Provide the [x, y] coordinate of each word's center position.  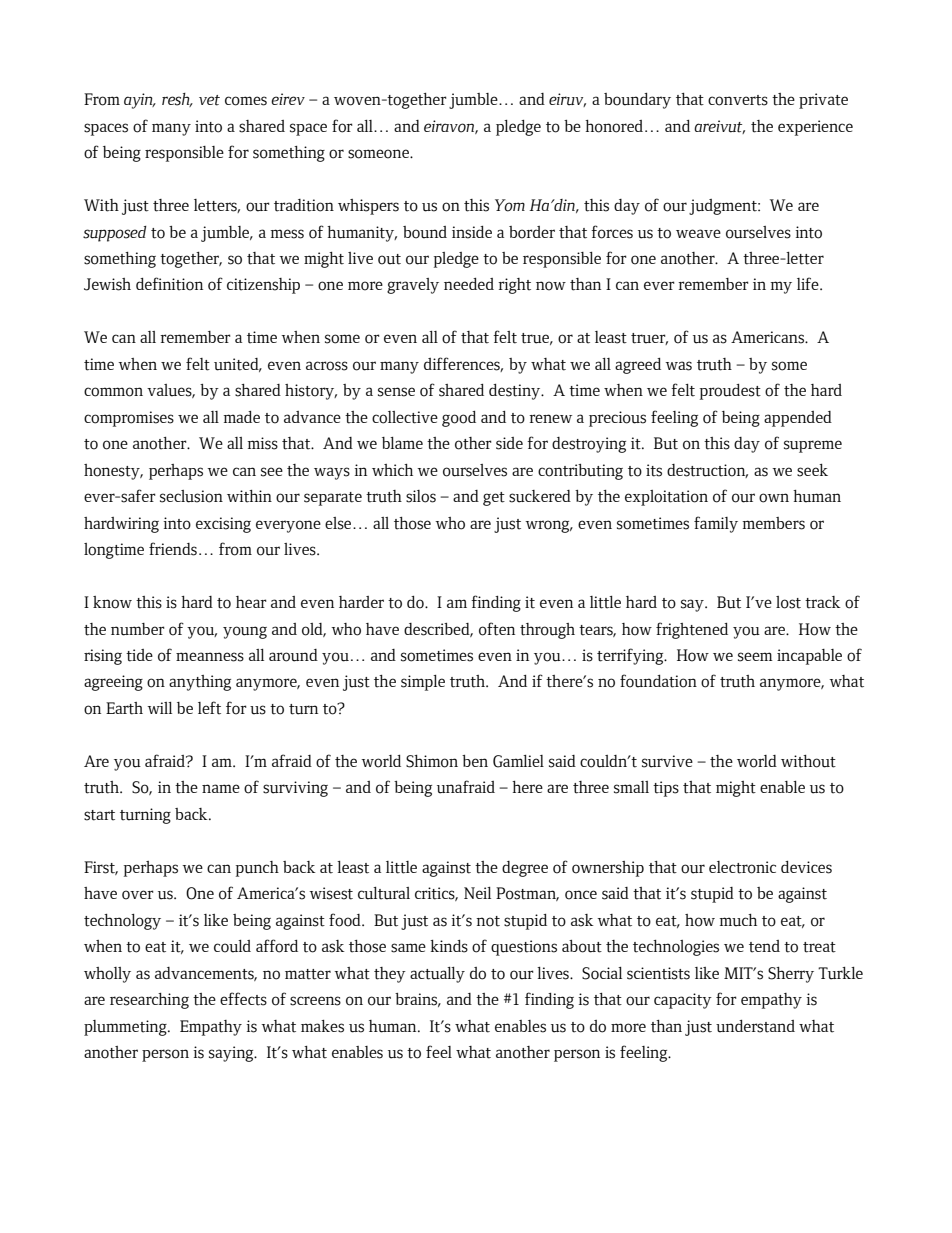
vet [209, 100]
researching [149, 1001]
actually [437, 975]
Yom [510, 205]
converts [738, 100]
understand [755, 1026]
